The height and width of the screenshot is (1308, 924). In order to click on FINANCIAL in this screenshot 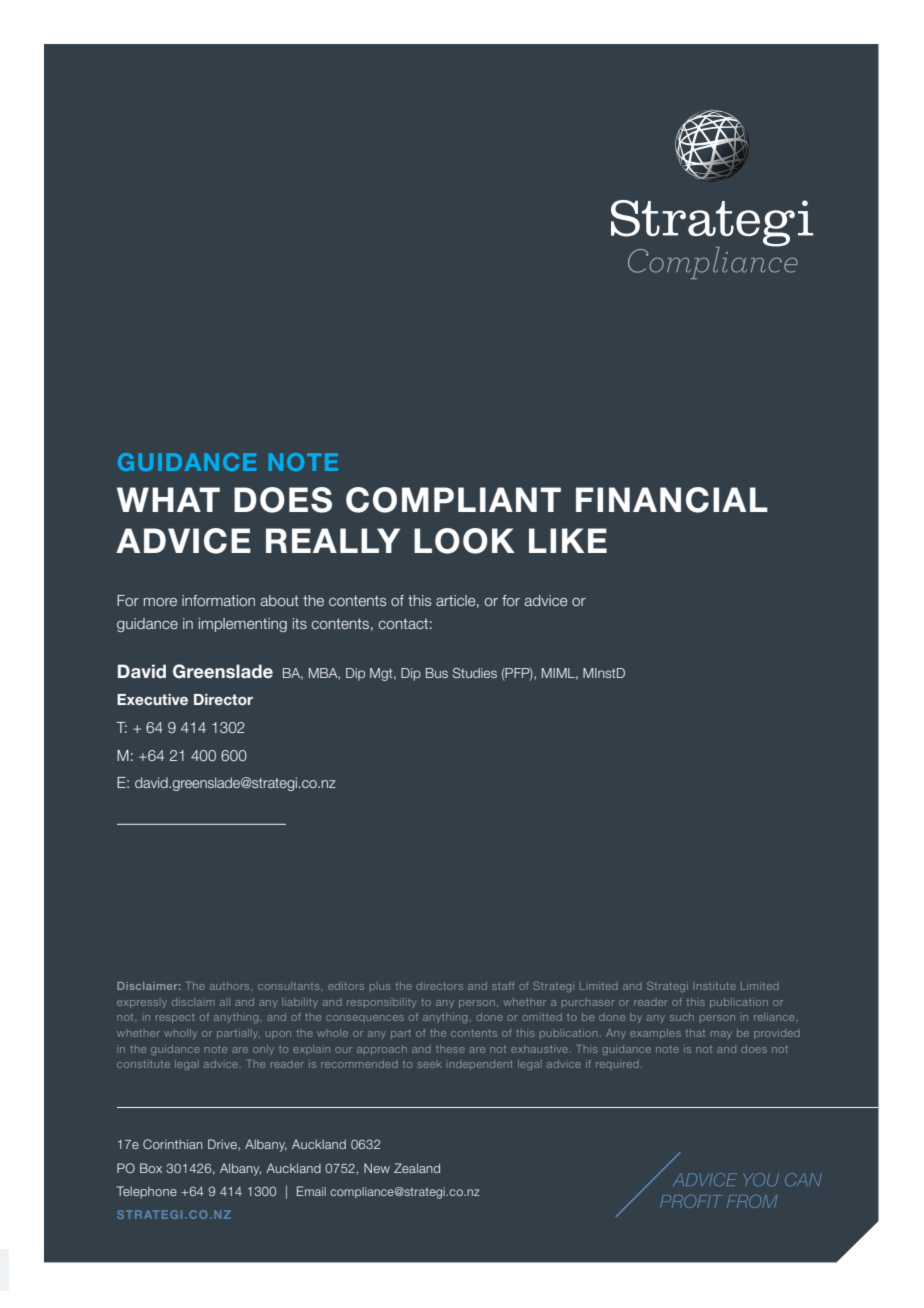, I will do `click(672, 500)`.
